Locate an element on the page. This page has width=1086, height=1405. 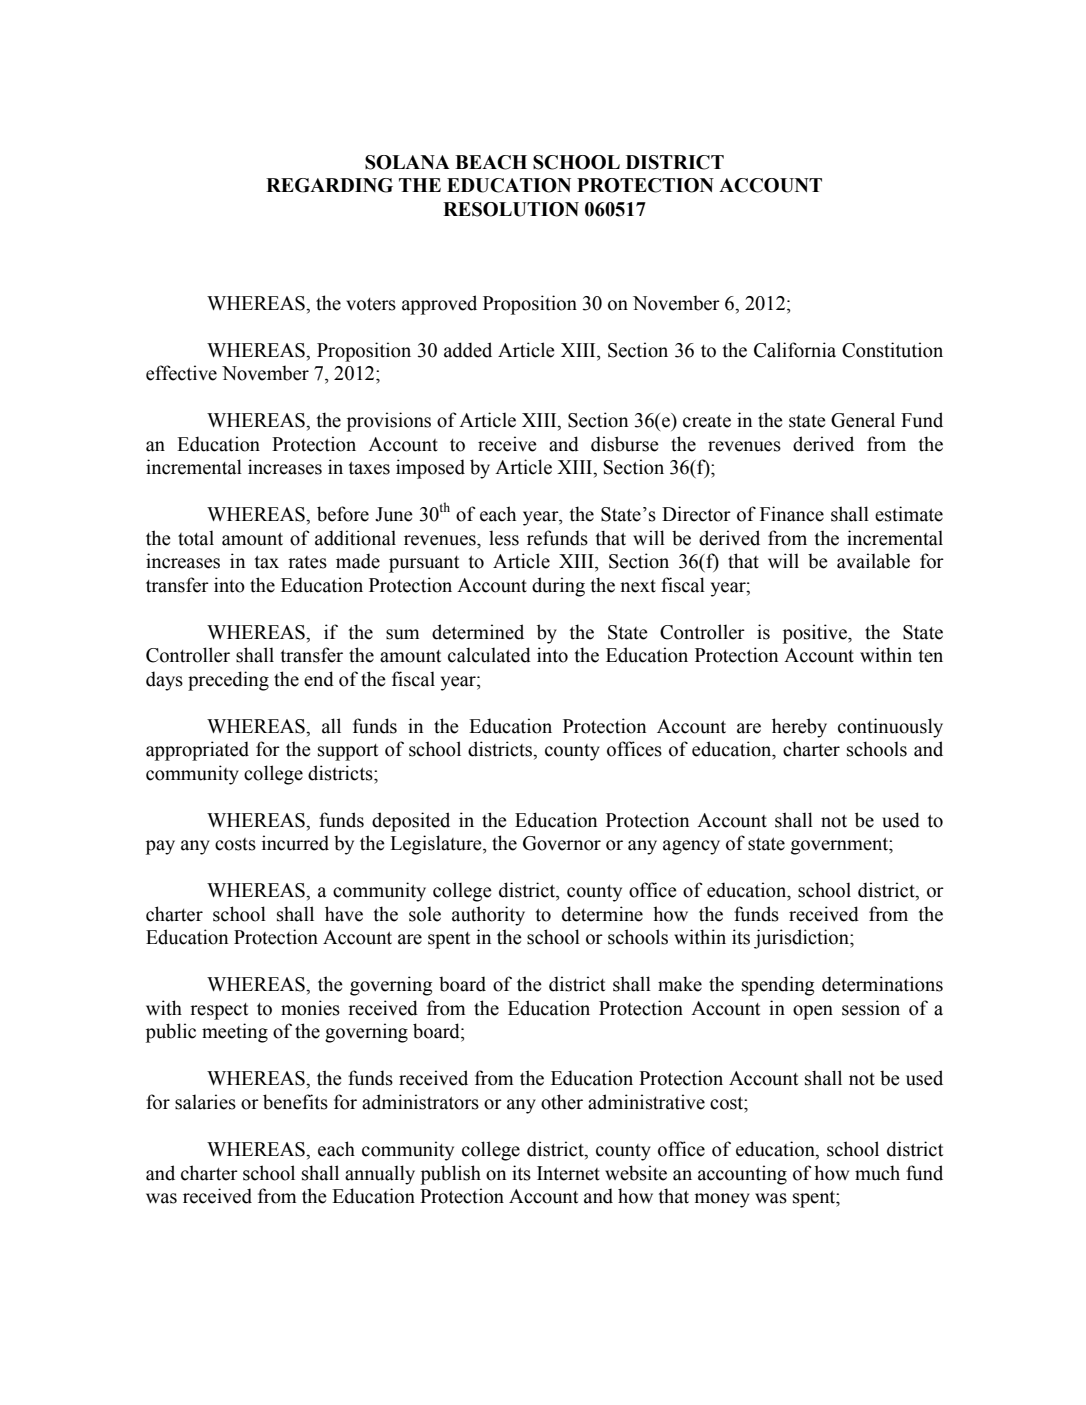
RESOLUTION is located at coordinates (511, 209).
